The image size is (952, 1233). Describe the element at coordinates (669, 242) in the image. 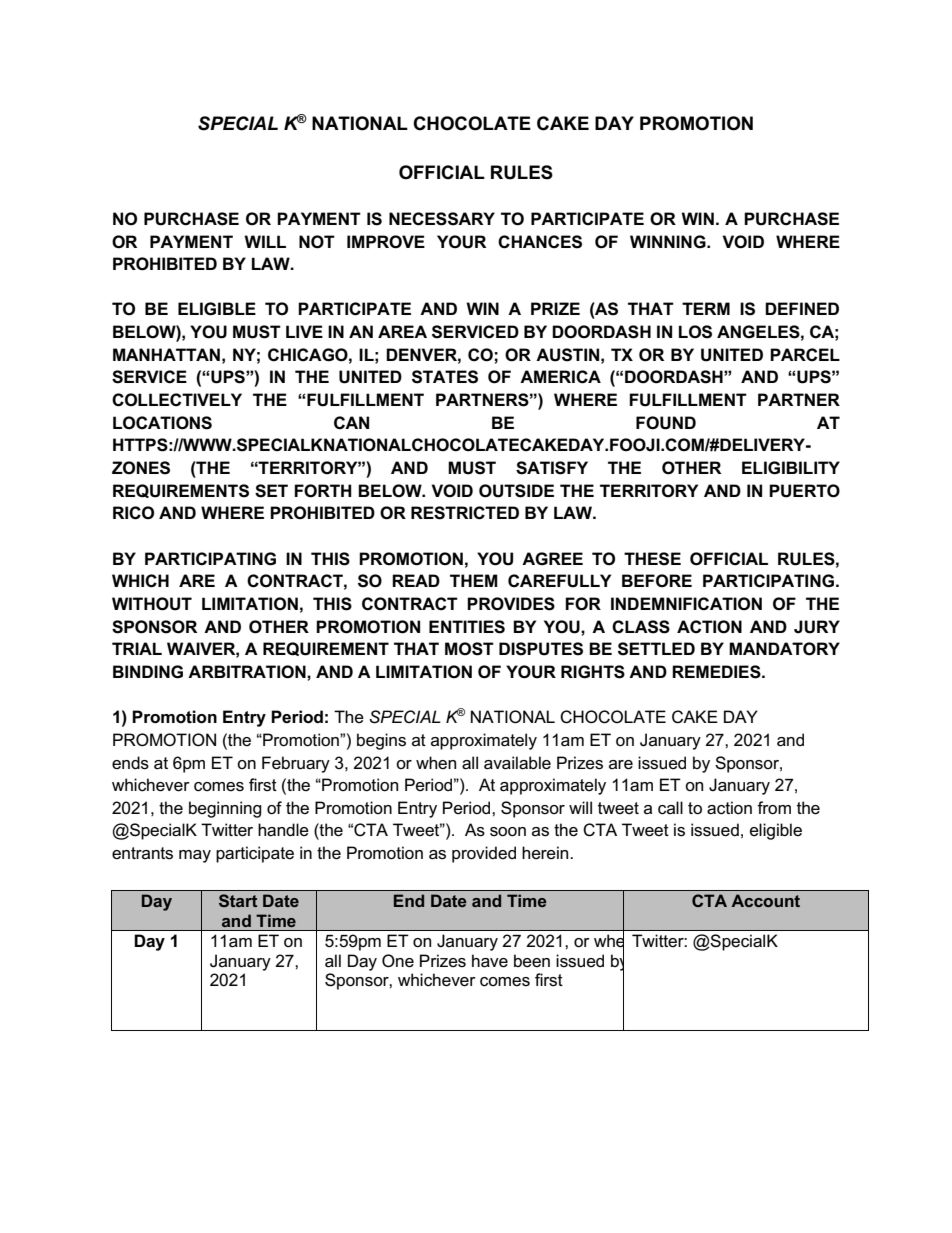

I see `WINNING` at that location.
